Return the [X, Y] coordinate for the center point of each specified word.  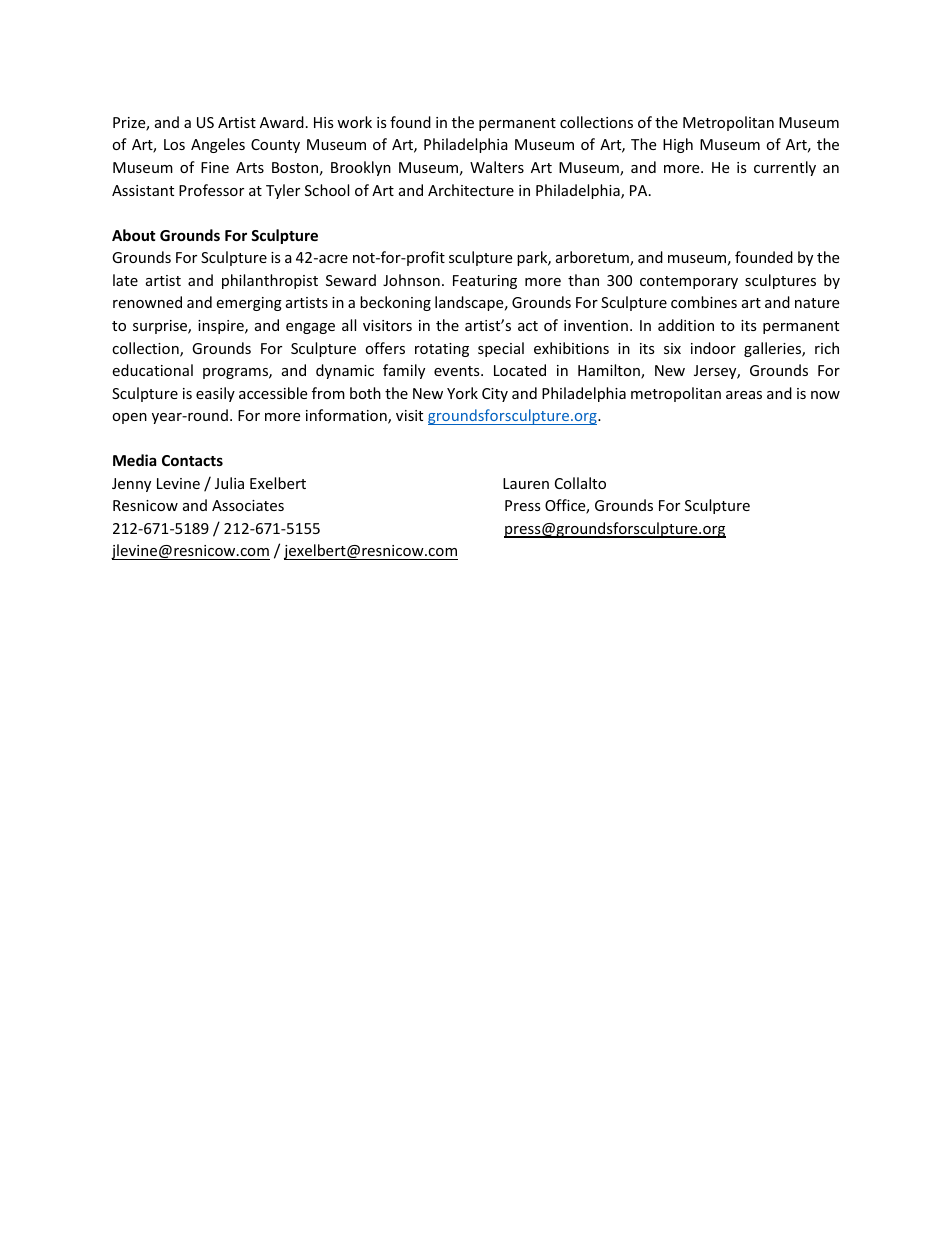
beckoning [395, 303]
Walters [497, 167]
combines [704, 302]
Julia [229, 483]
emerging [249, 304]
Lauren [526, 483]
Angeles [218, 145]
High [678, 145]
